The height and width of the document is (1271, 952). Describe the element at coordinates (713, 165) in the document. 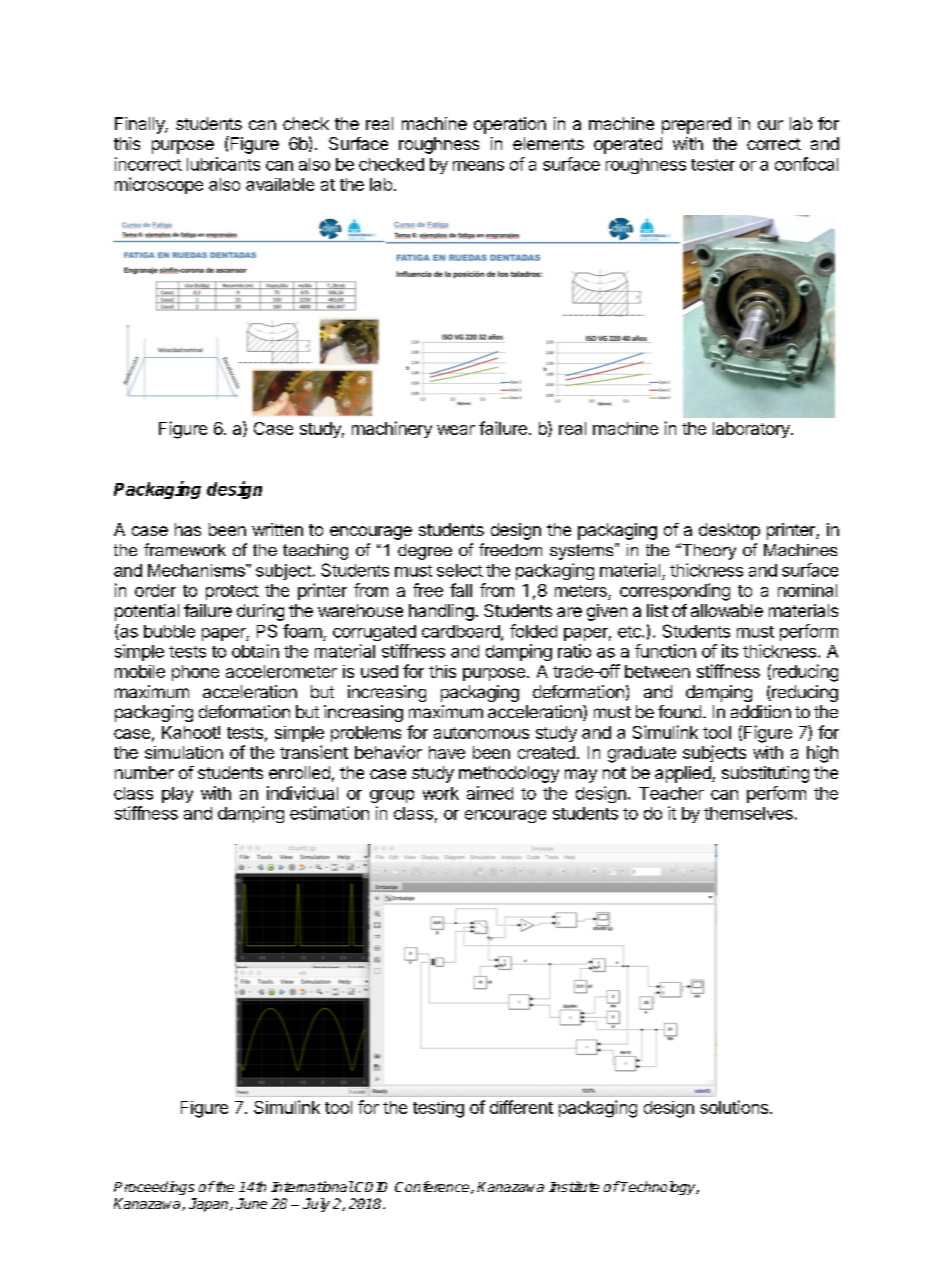

I see `tester` at that location.
